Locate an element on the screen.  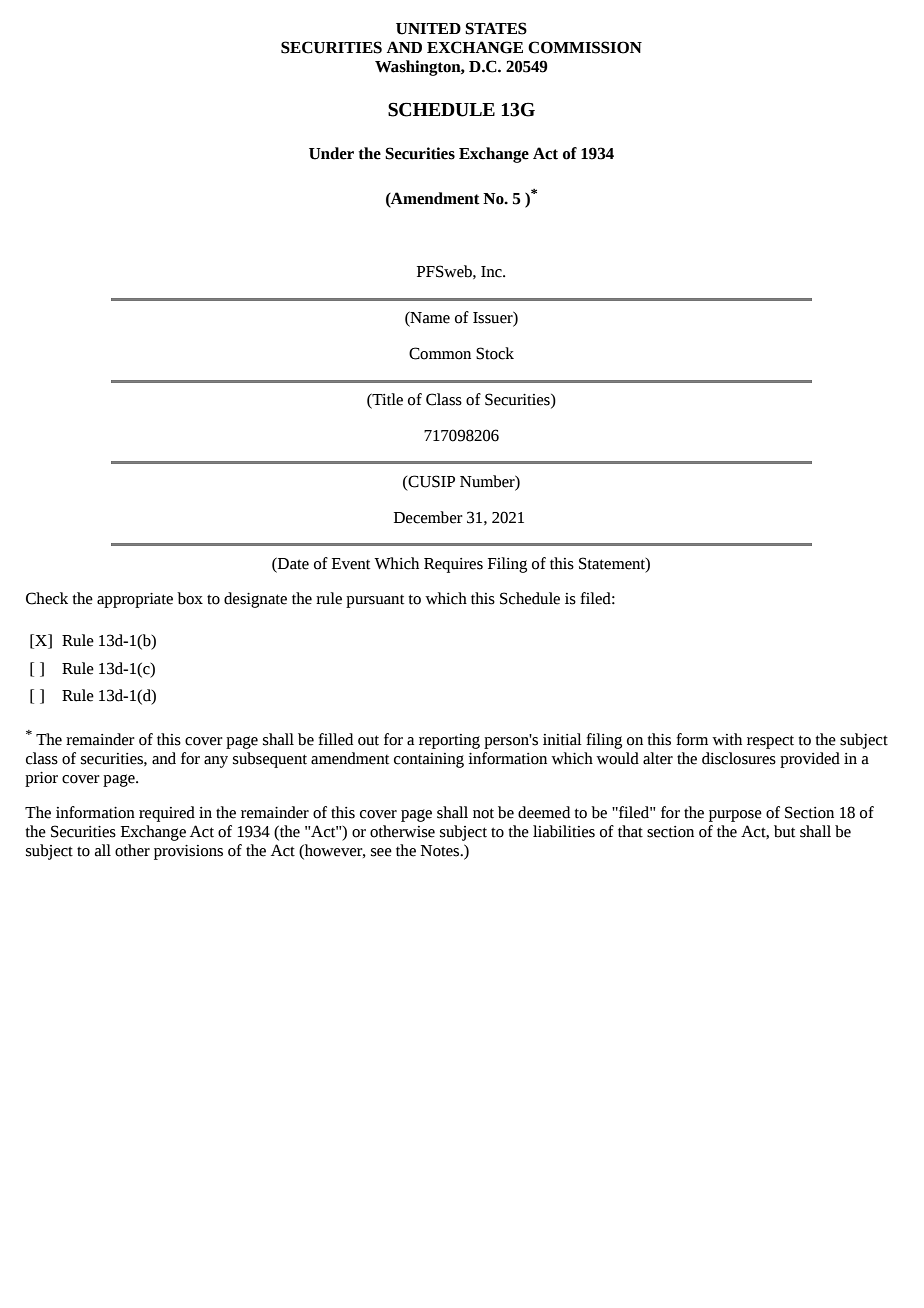
UNITED is located at coordinates (428, 29).
